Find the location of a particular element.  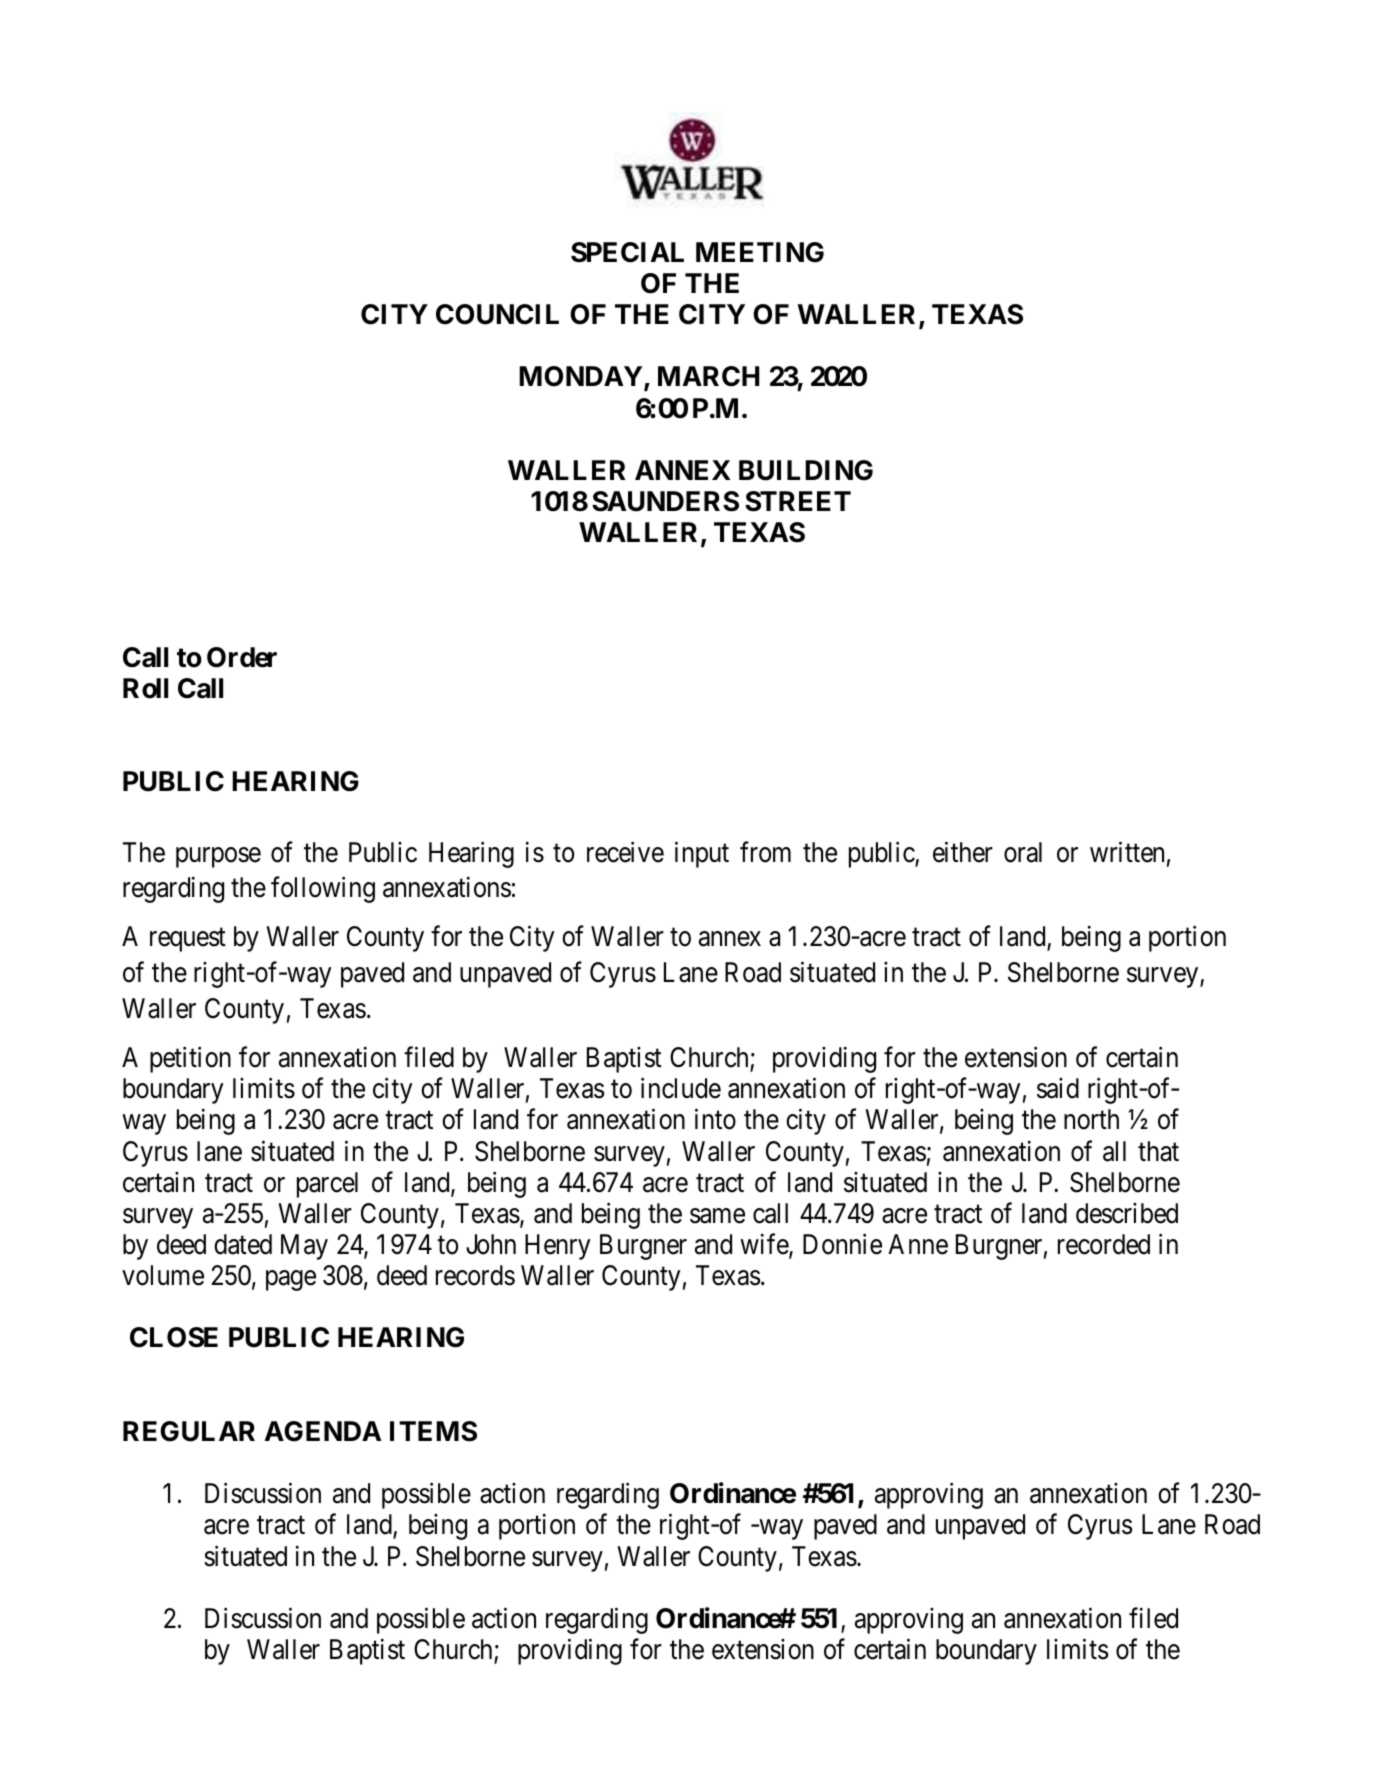

oral is located at coordinates (1023, 852).
